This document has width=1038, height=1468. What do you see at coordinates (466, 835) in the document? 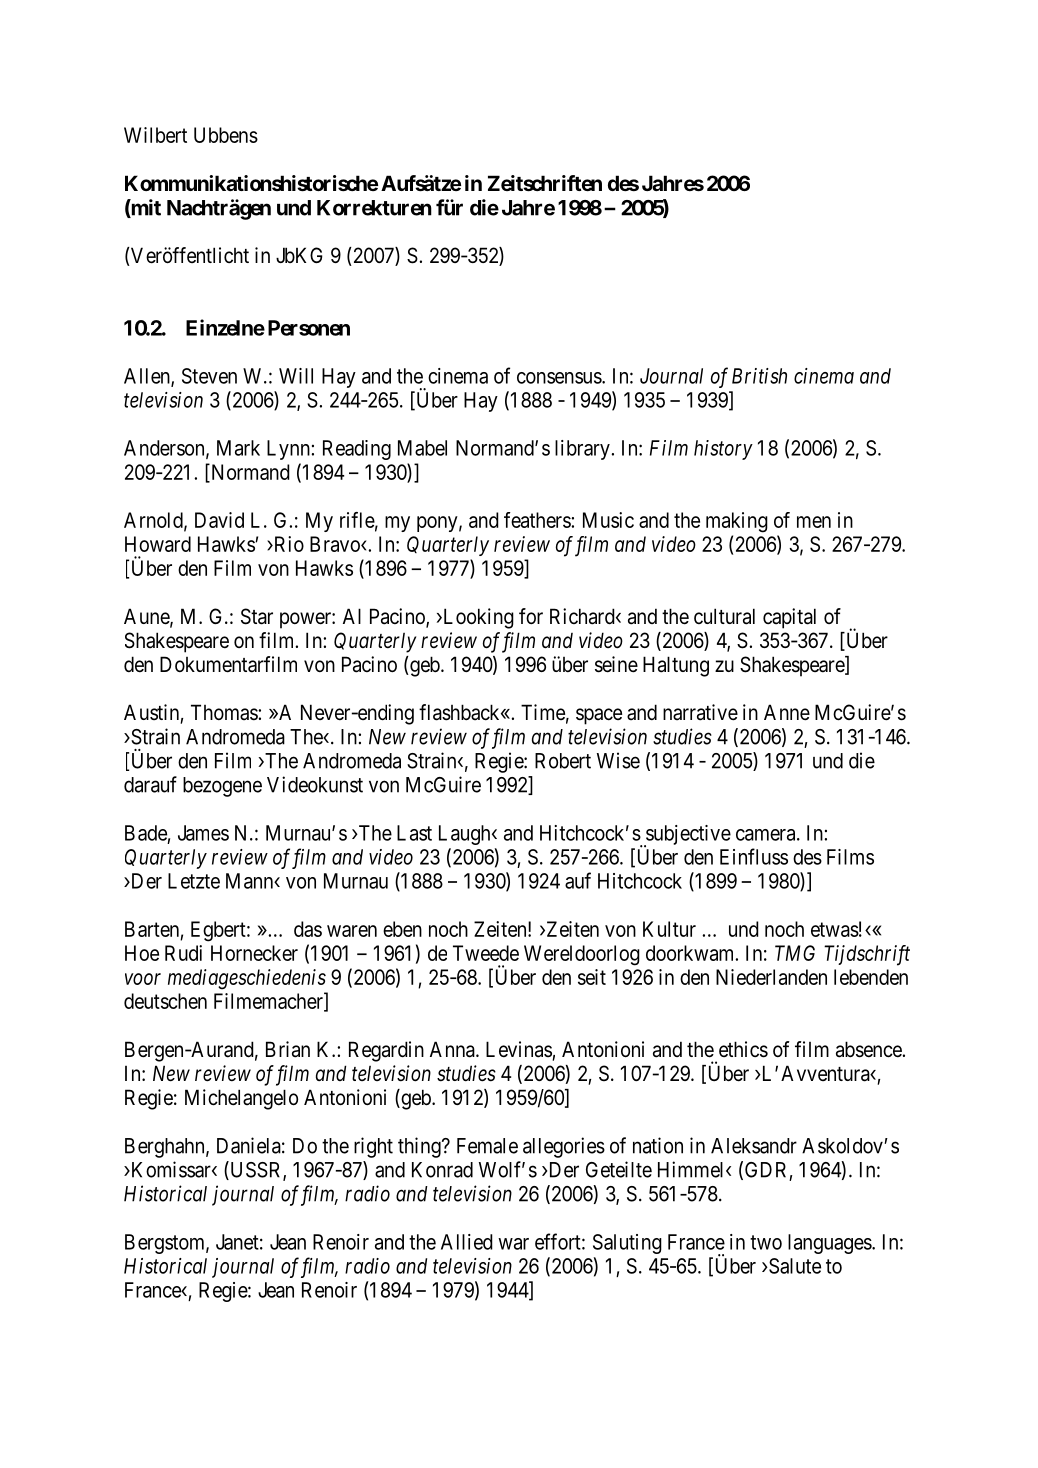
I see `Laugh` at bounding box center [466, 835].
